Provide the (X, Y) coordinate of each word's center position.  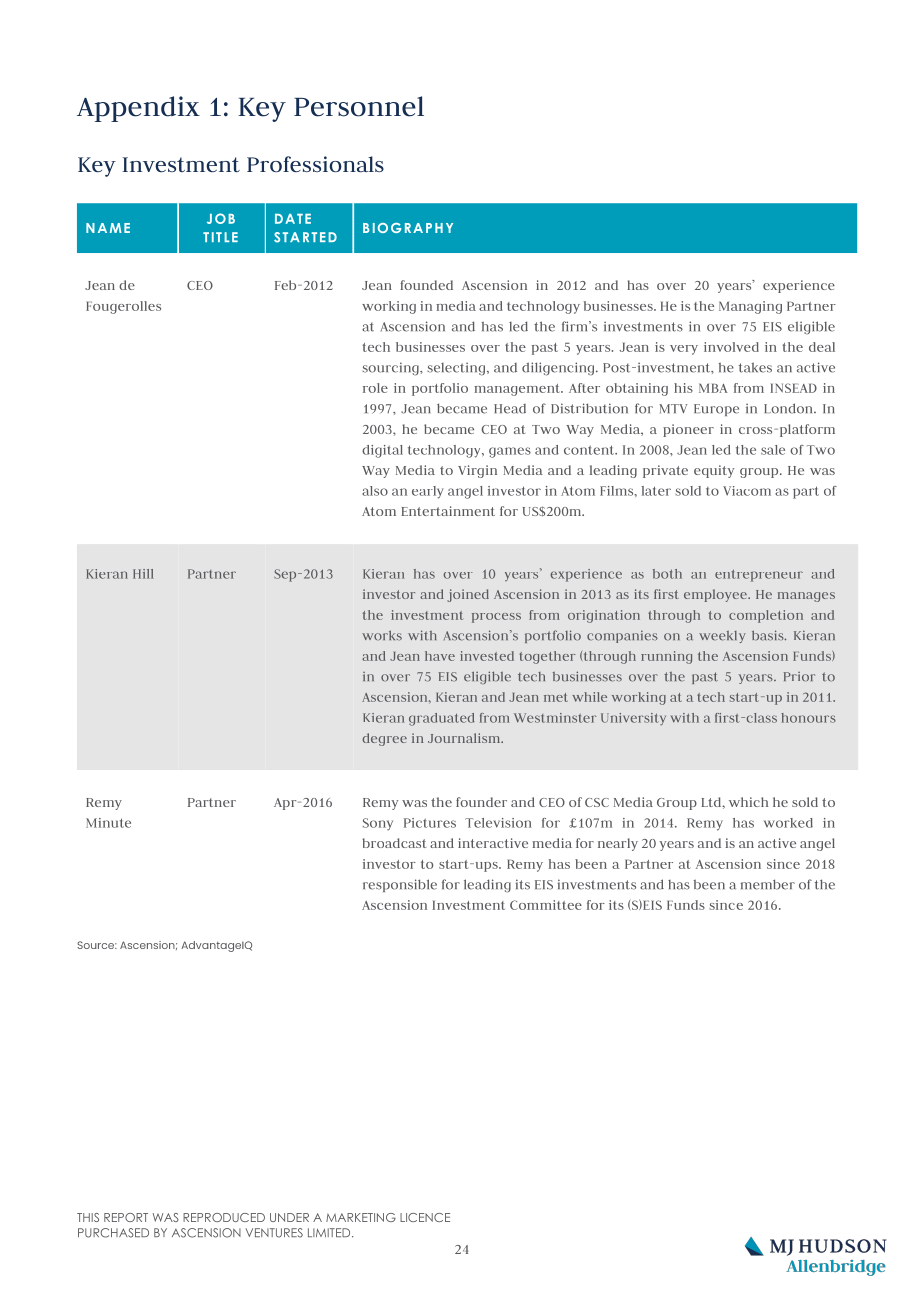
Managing (750, 307)
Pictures (430, 823)
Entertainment (448, 511)
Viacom (747, 491)
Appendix (138, 109)
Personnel (359, 106)
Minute (108, 823)
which (748, 802)
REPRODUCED (224, 1217)
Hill (143, 574)
